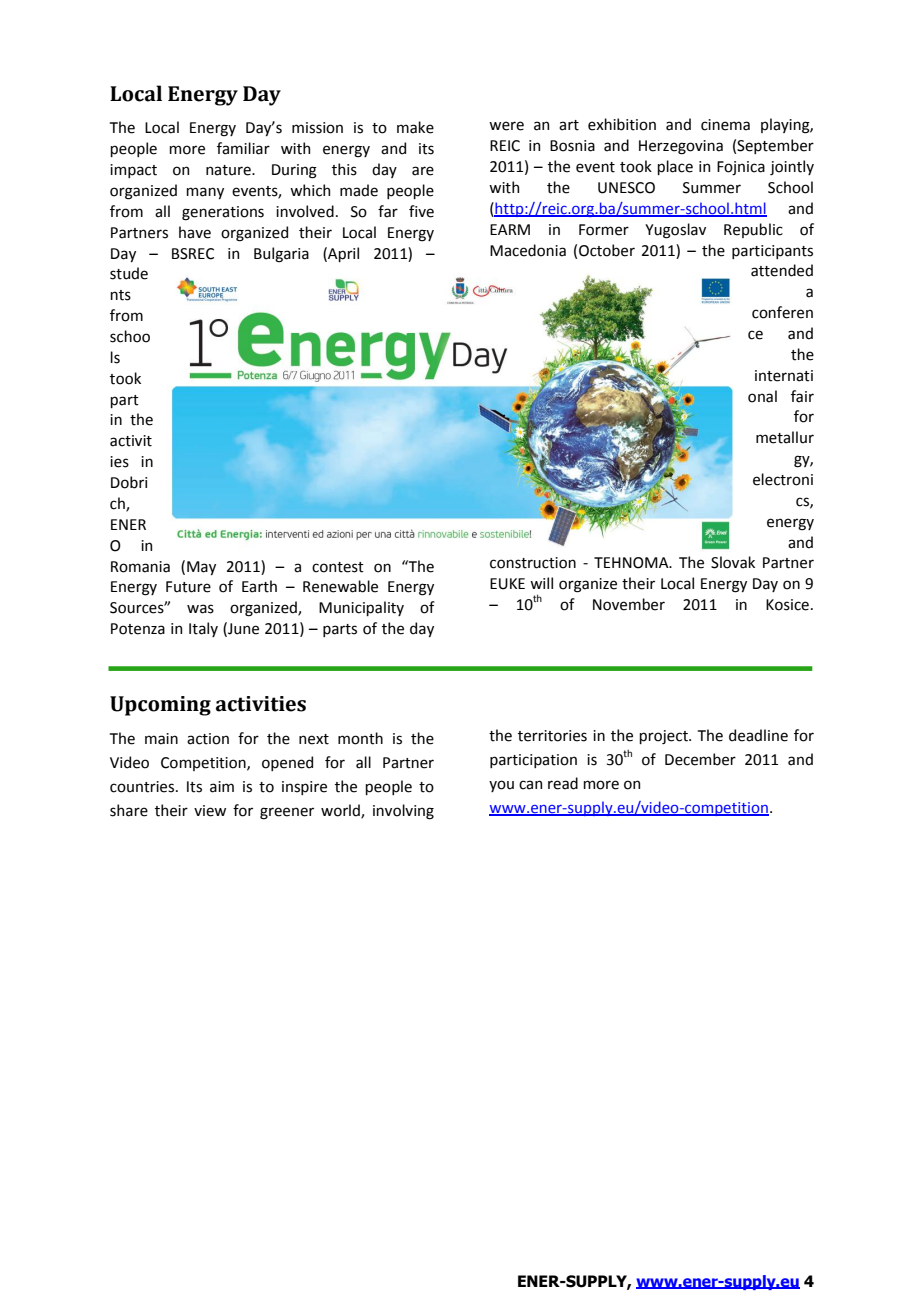 The image size is (924, 1308). What do you see at coordinates (733, 562) in the screenshot?
I see `Slovak` at bounding box center [733, 562].
